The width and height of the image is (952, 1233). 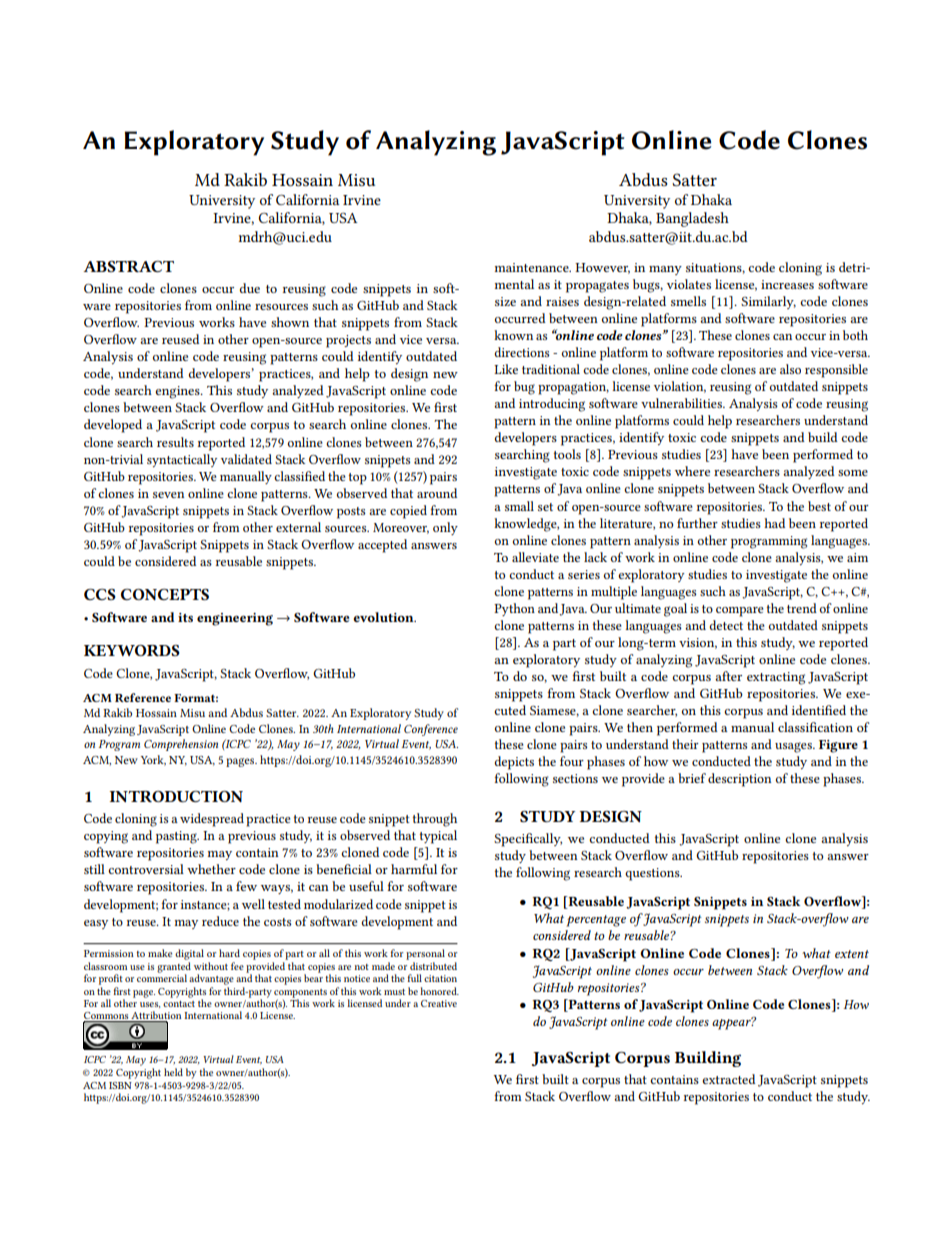 What do you see at coordinates (533, 267) in the image?
I see `maintenance` at bounding box center [533, 267].
